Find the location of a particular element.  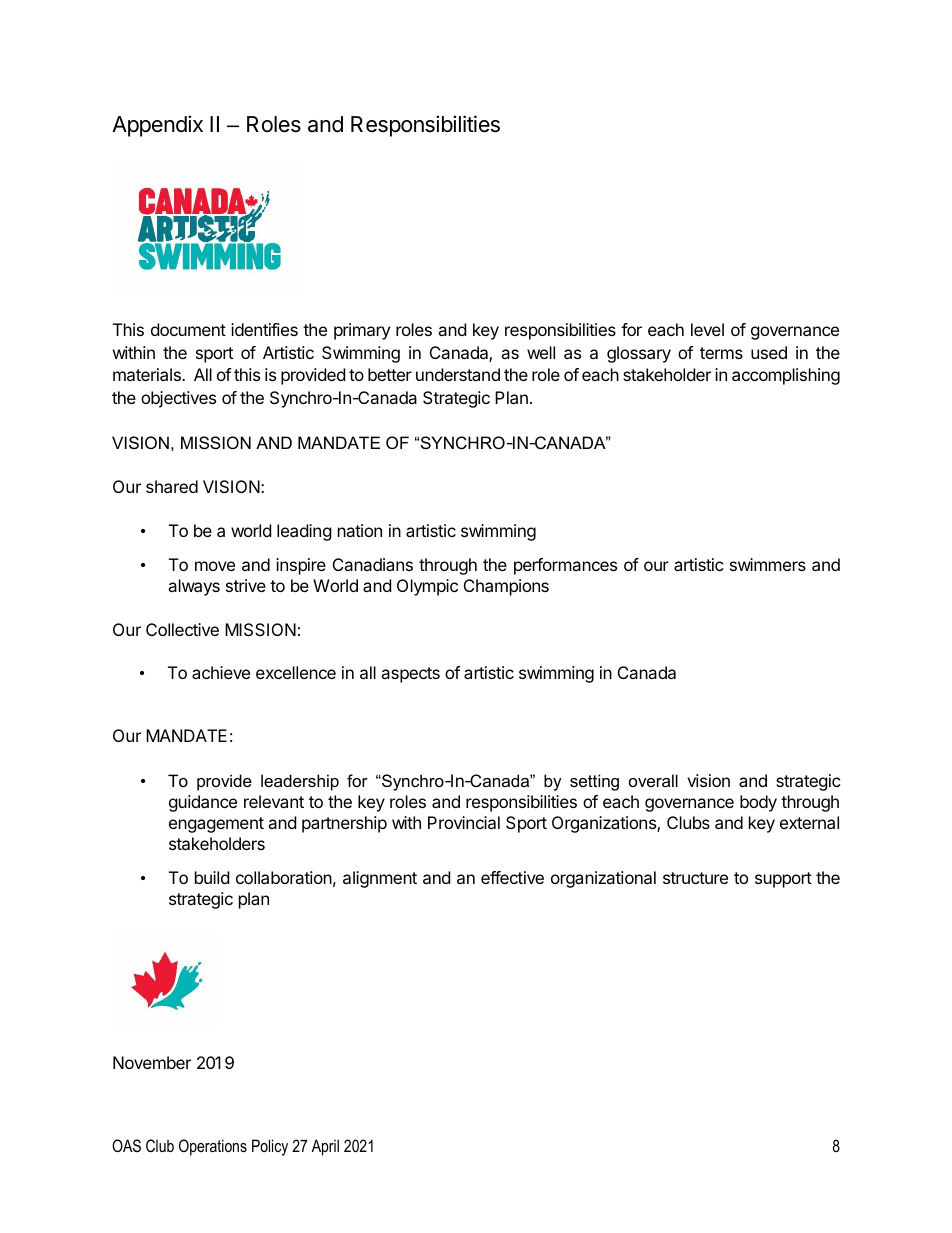

level is located at coordinates (707, 329).
